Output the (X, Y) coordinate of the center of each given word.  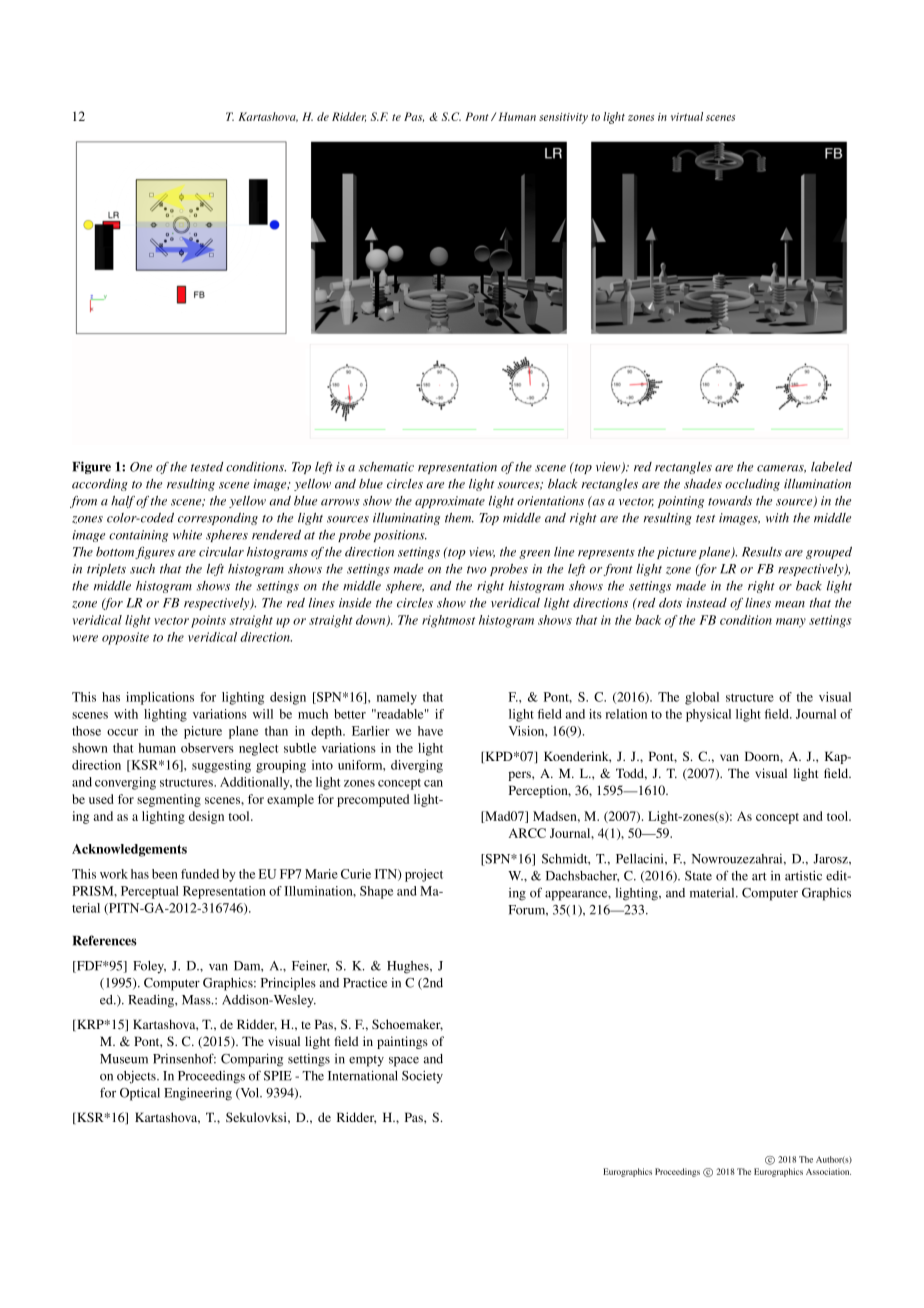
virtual (686, 116)
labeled (831, 467)
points (208, 621)
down (372, 621)
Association (828, 1171)
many (791, 623)
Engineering (198, 1094)
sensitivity (563, 118)
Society (422, 1077)
